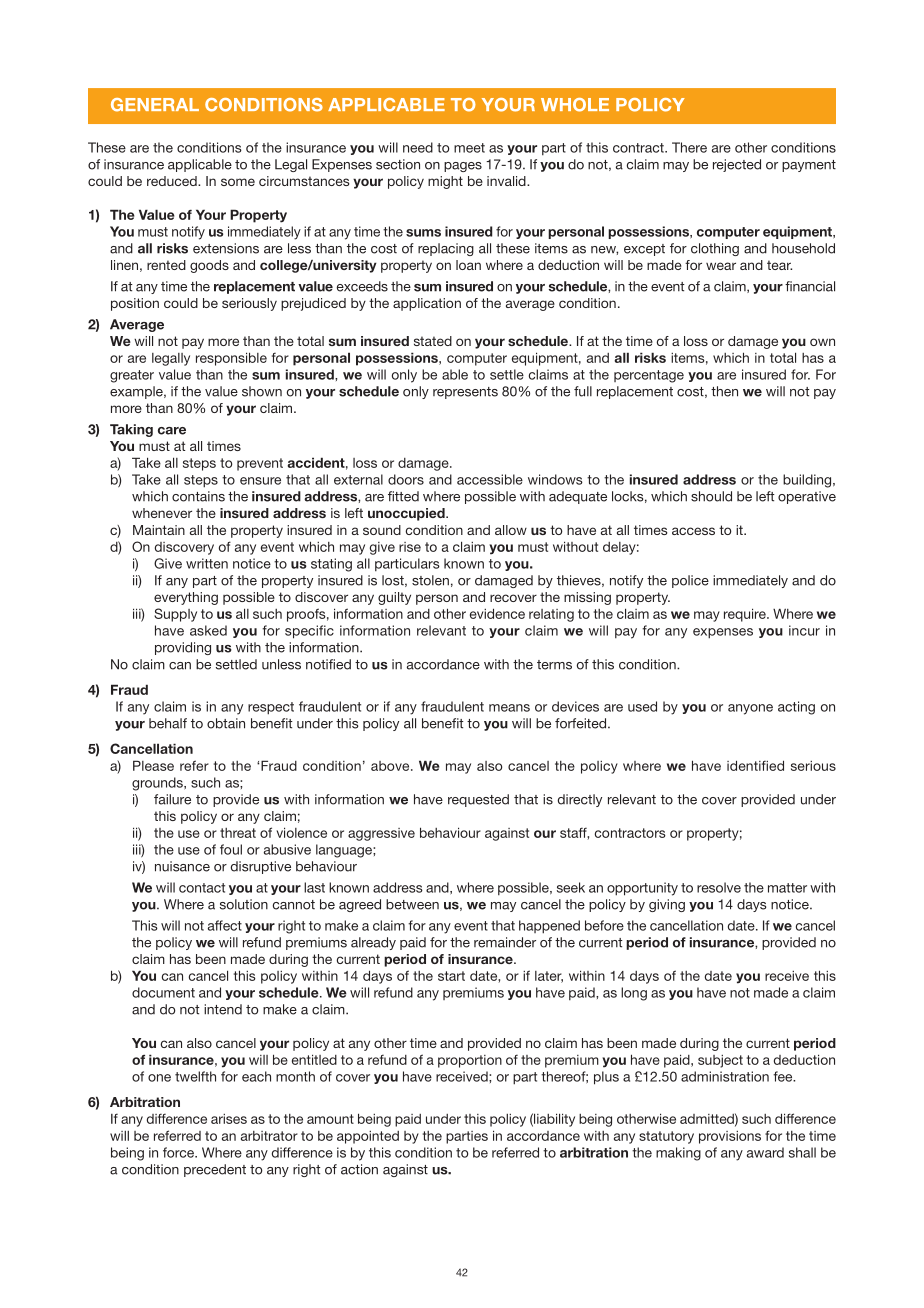 The width and height of the screenshot is (924, 1308). I want to click on rejected, so click(737, 165).
